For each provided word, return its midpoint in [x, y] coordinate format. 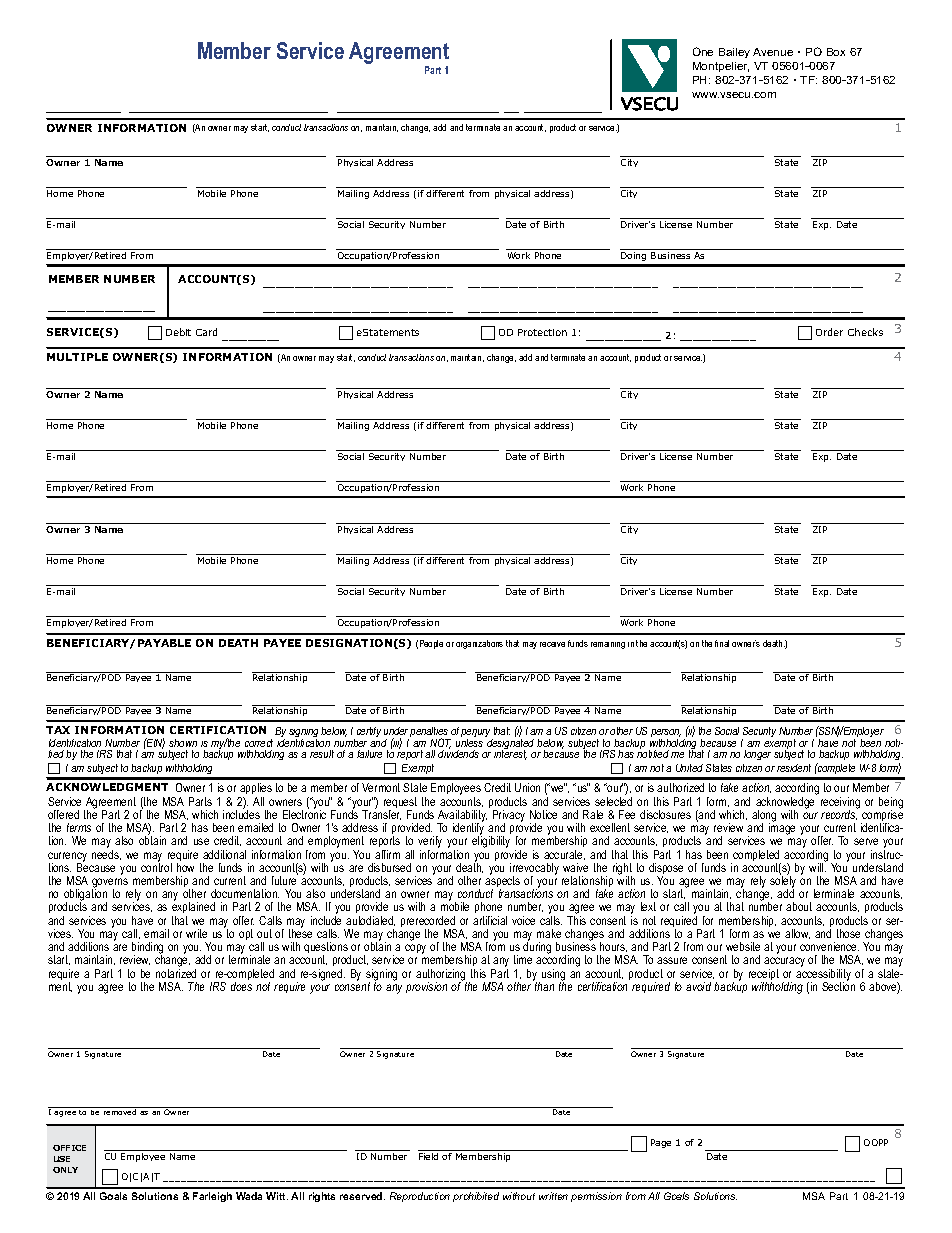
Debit [178, 332]
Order [829, 332]
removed [120, 1112]
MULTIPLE [77, 357]
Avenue [773, 52]
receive [552, 644]
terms [79, 827]
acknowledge [785, 804]
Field [428, 1156]
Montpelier [721, 67]
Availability [462, 817]
